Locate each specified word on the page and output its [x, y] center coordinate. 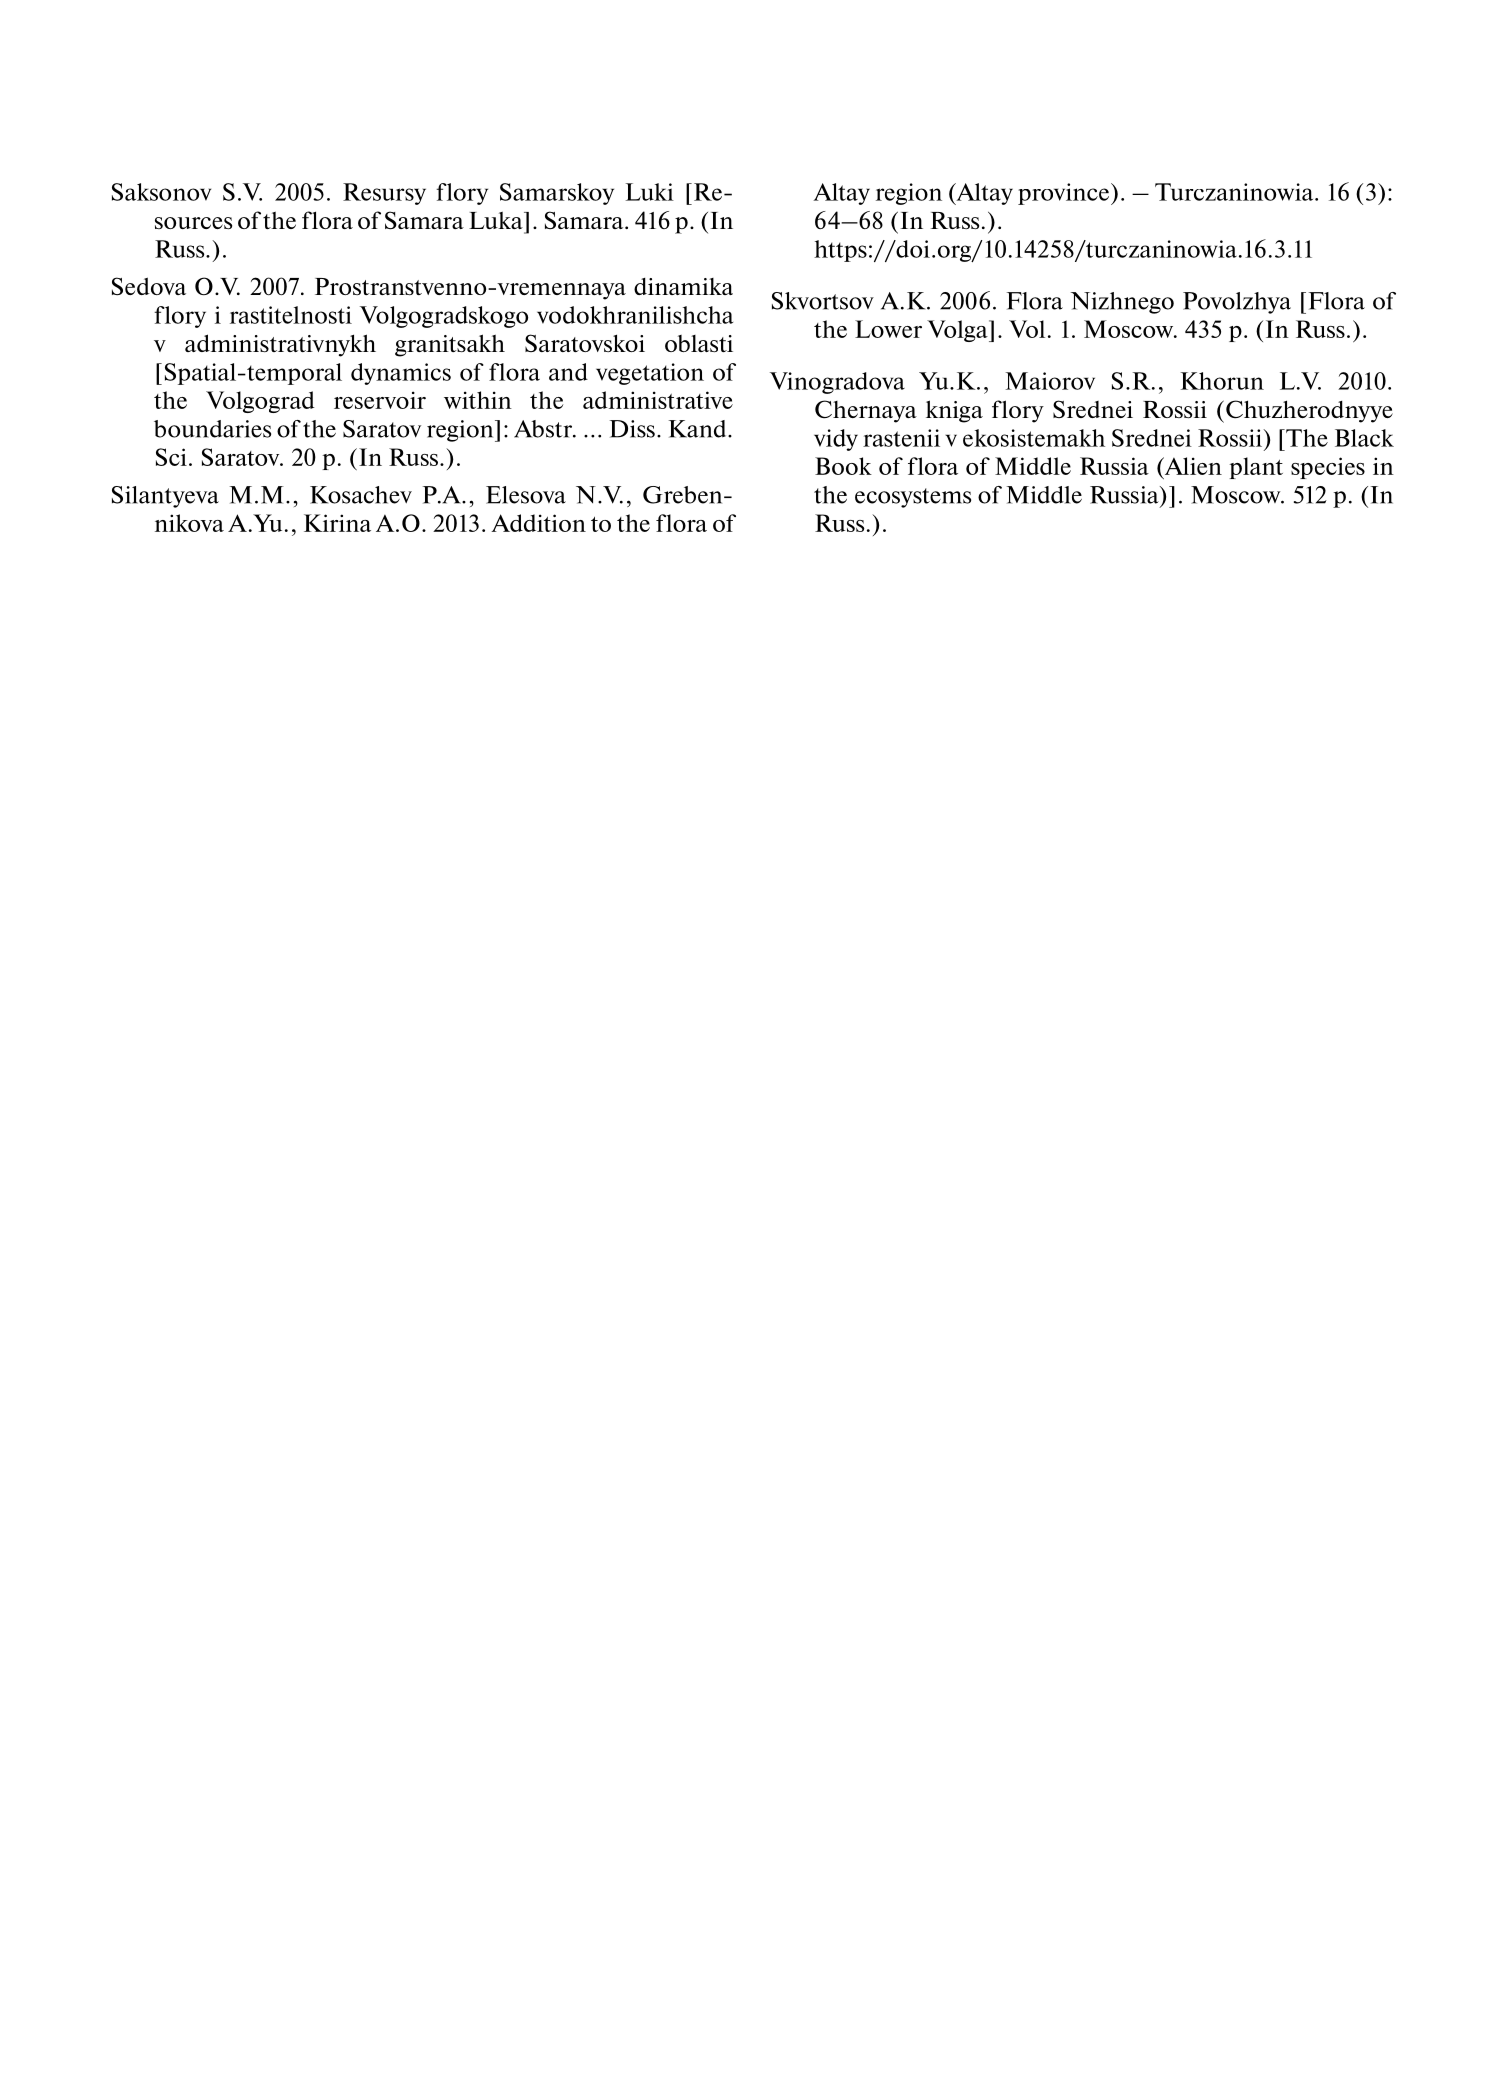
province [1065, 194]
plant [1256, 468]
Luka [497, 220]
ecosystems [913, 498]
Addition [538, 523]
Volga [958, 331]
